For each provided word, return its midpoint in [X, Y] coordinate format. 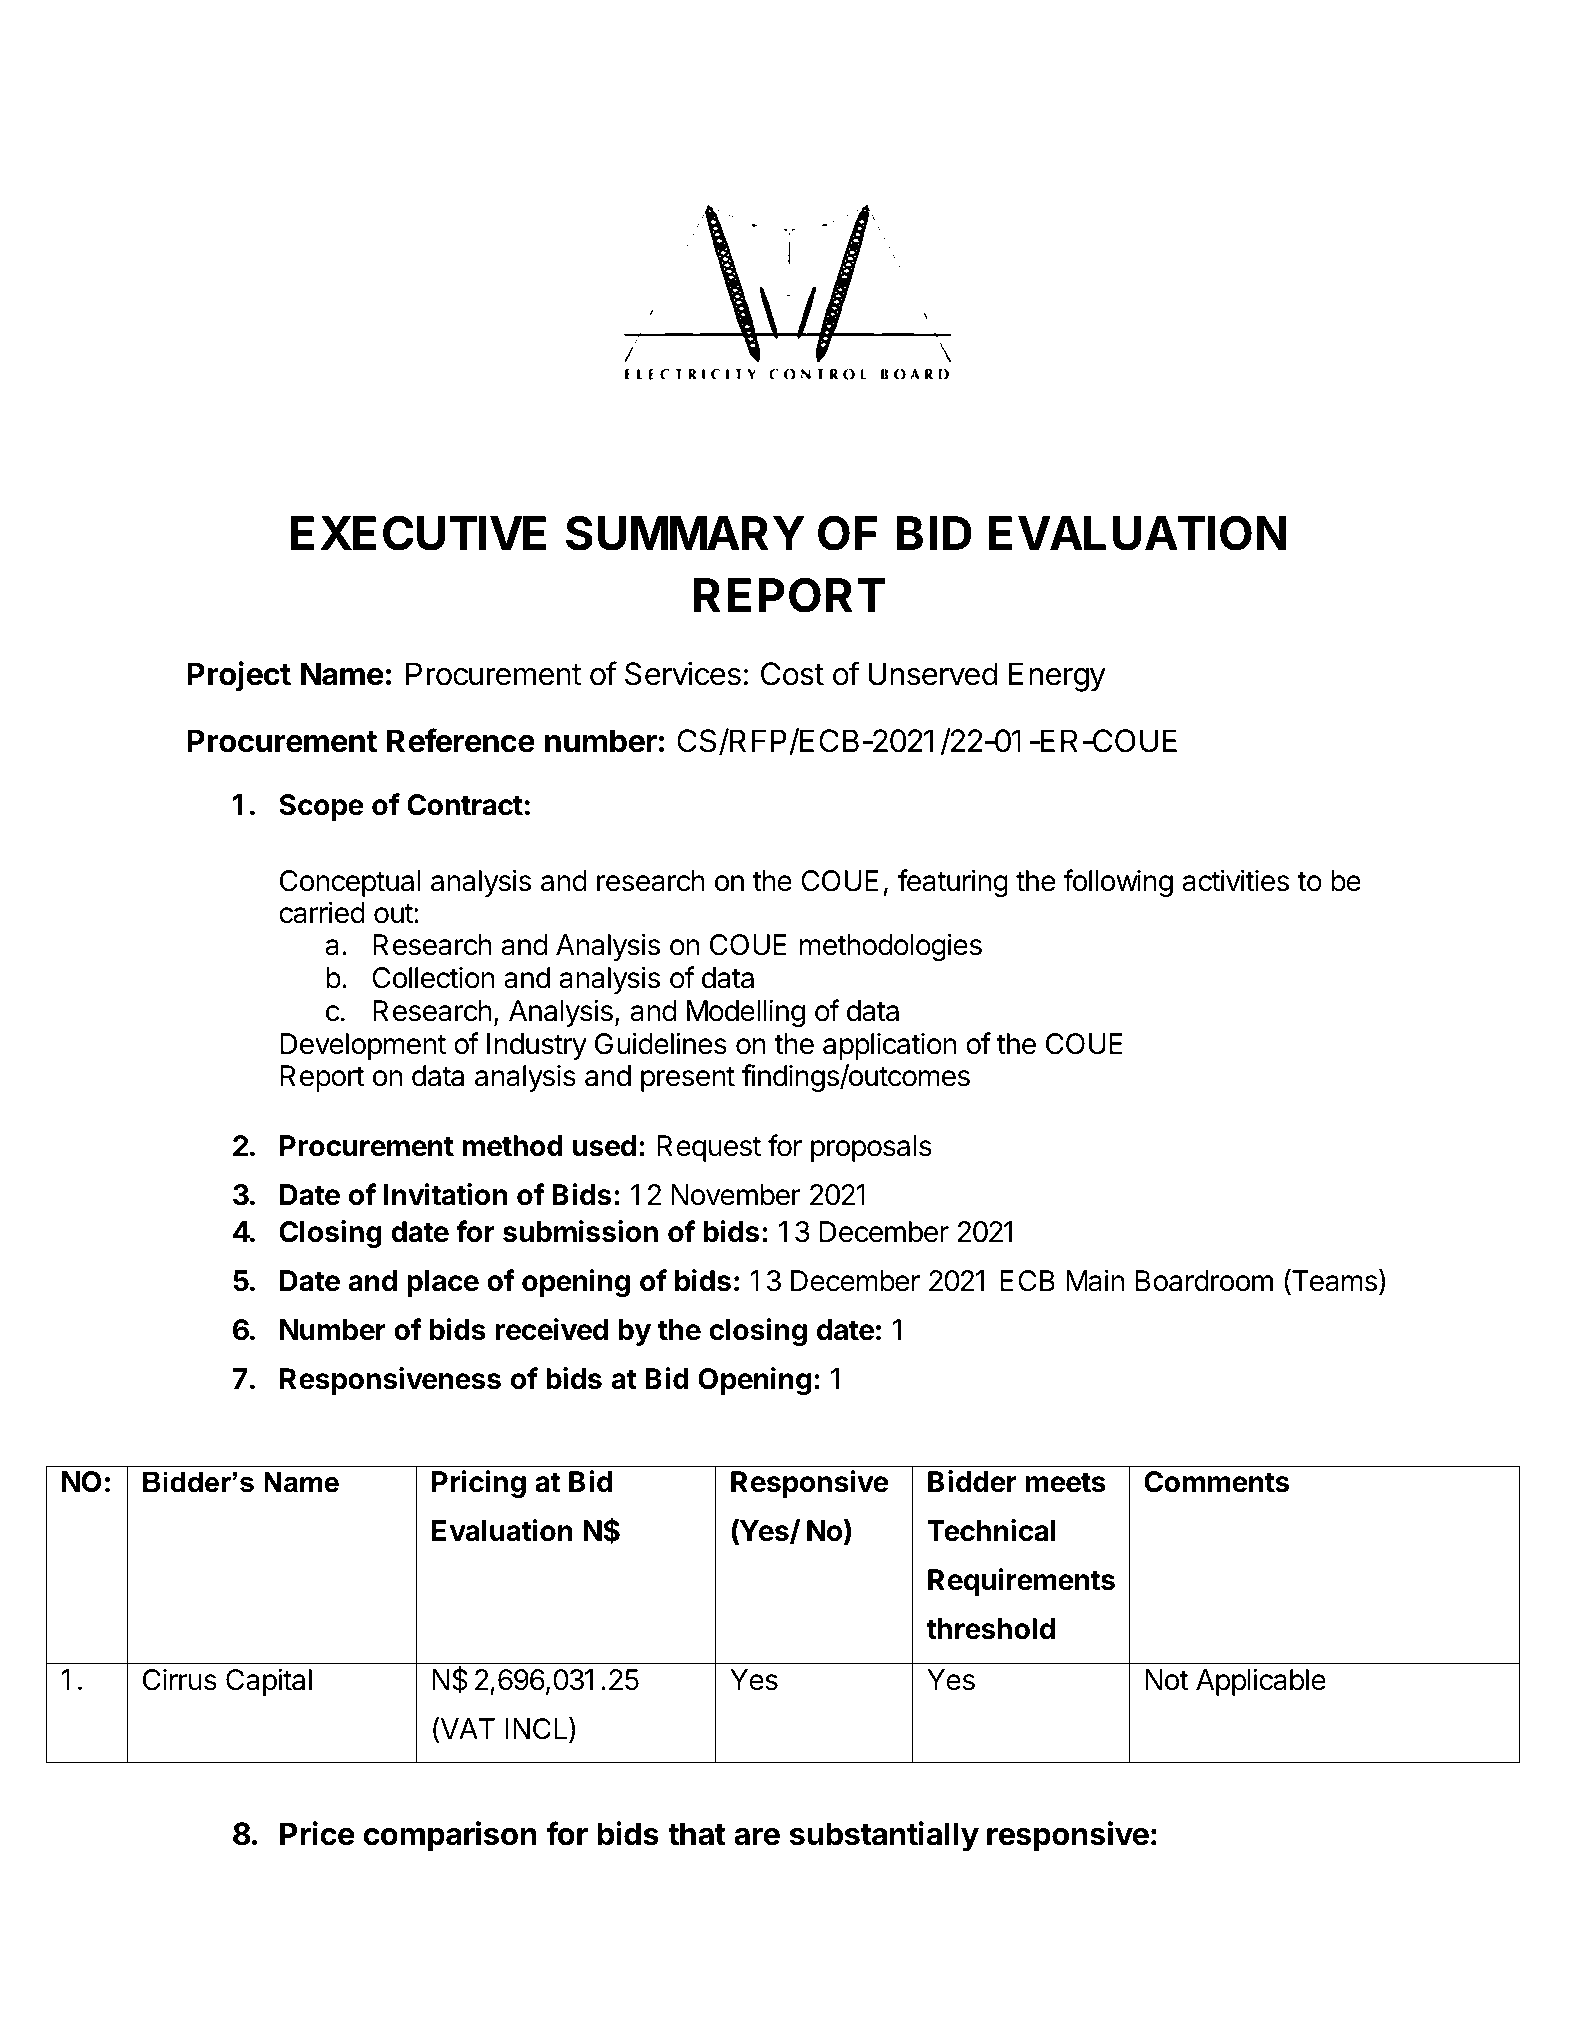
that [696, 1834]
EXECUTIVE [418, 533]
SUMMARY [685, 533]
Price [317, 1833]
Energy [1057, 677]
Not [1166, 1680]
